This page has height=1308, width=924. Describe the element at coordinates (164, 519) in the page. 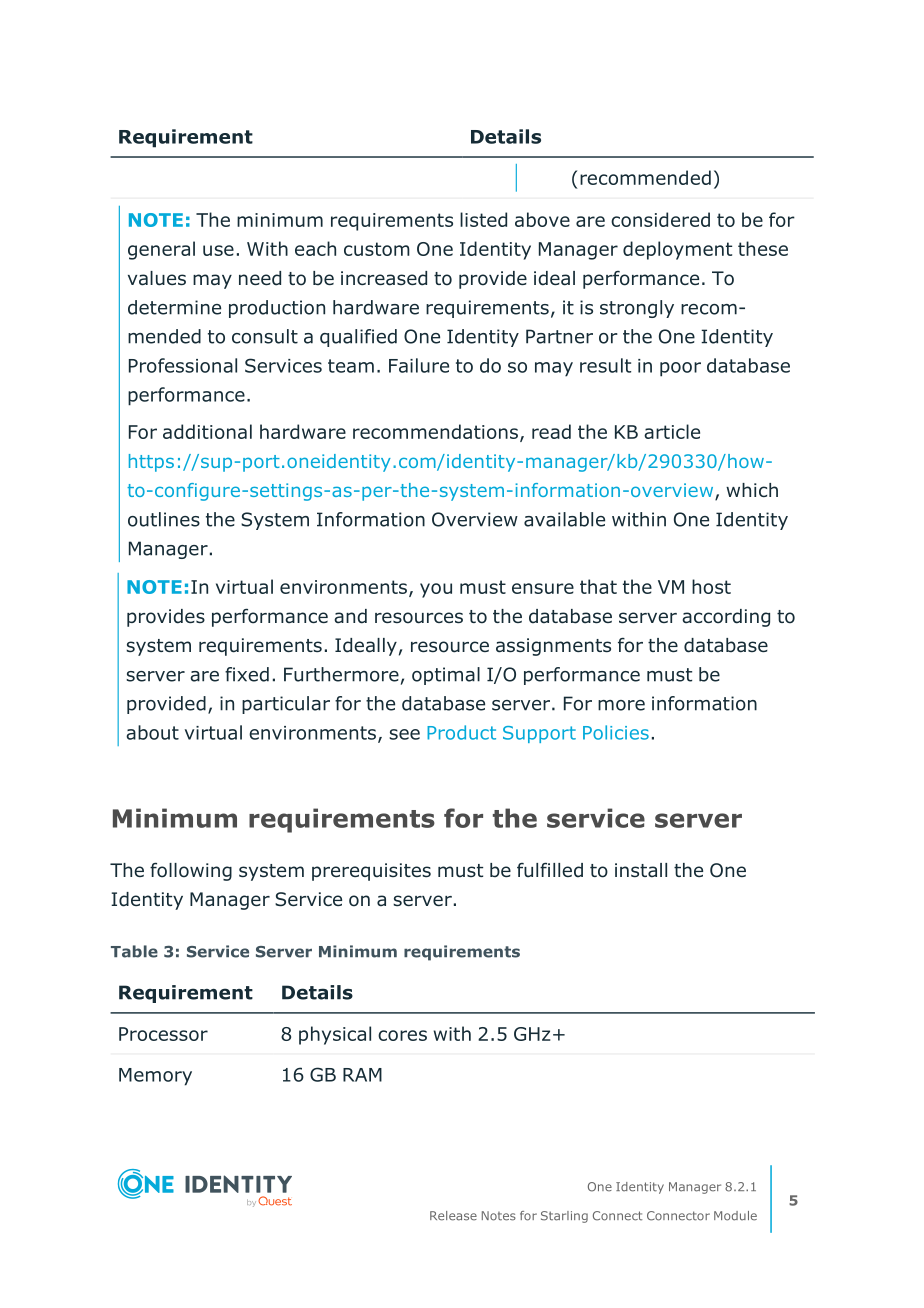

I see `outlines` at that location.
